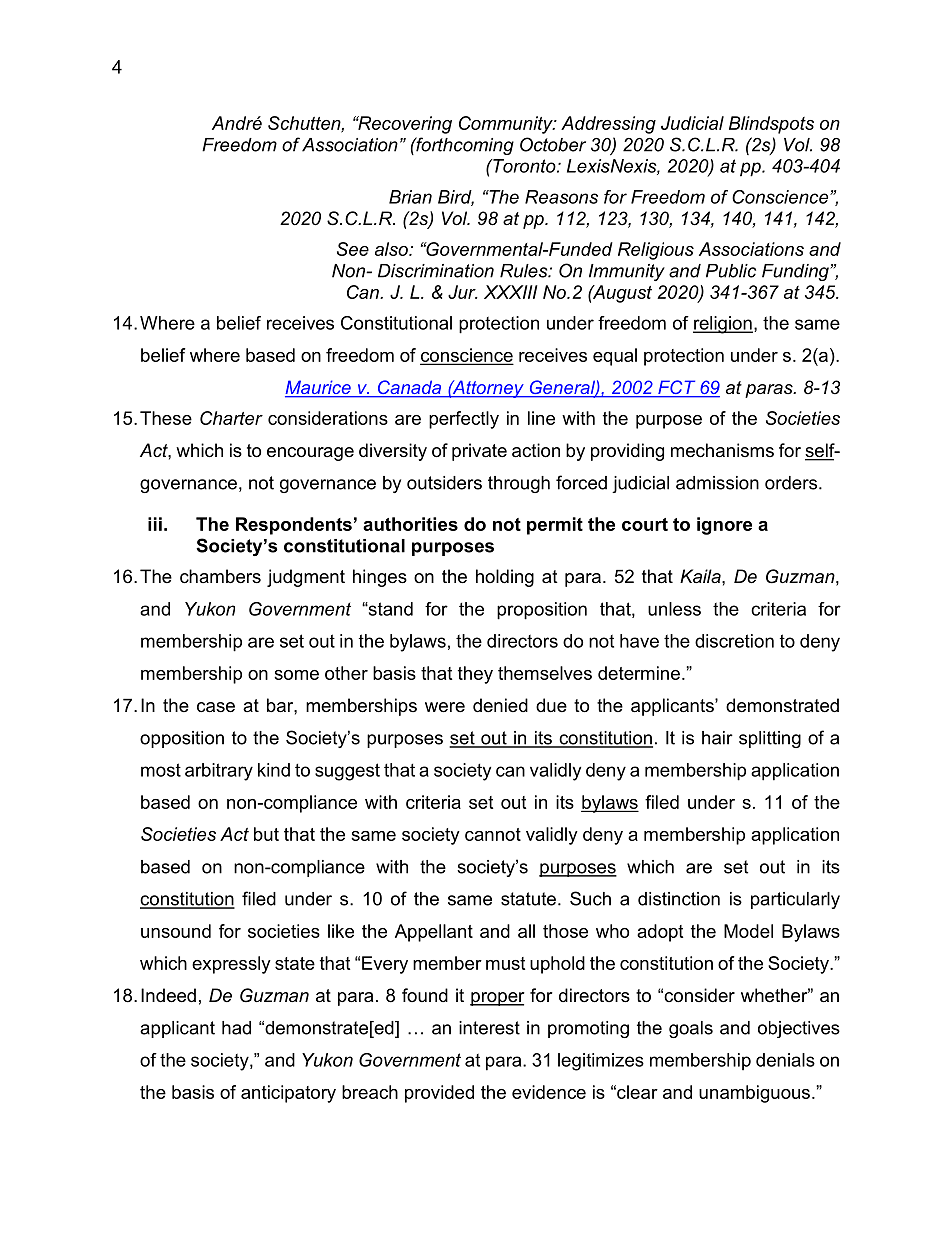 The width and height of the screenshot is (952, 1233). What do you see at coordinates (353, 249) in the screenshot?
I see `See` at bounding box center [353, 249].
